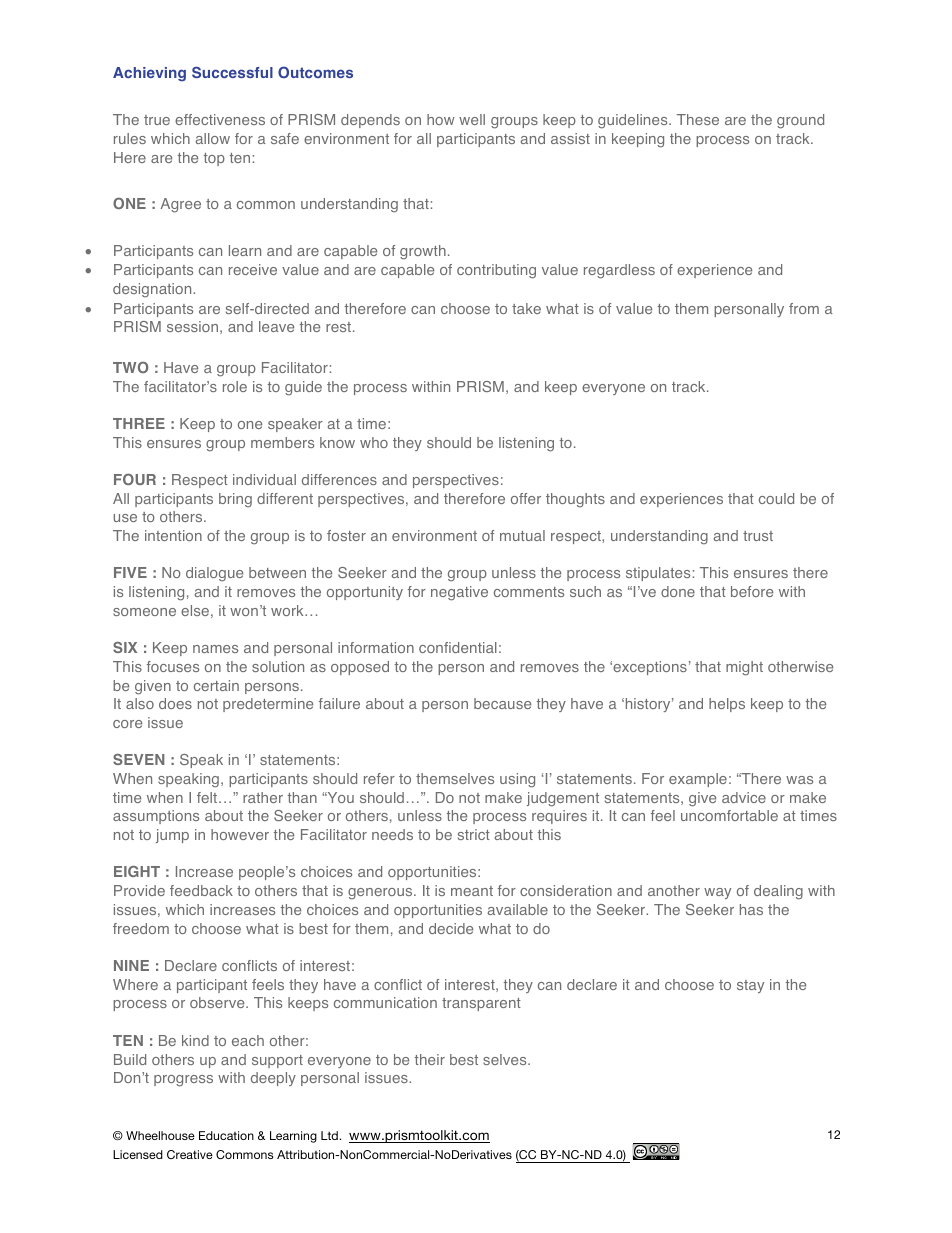  I want to click on well, so click(472, 119).
